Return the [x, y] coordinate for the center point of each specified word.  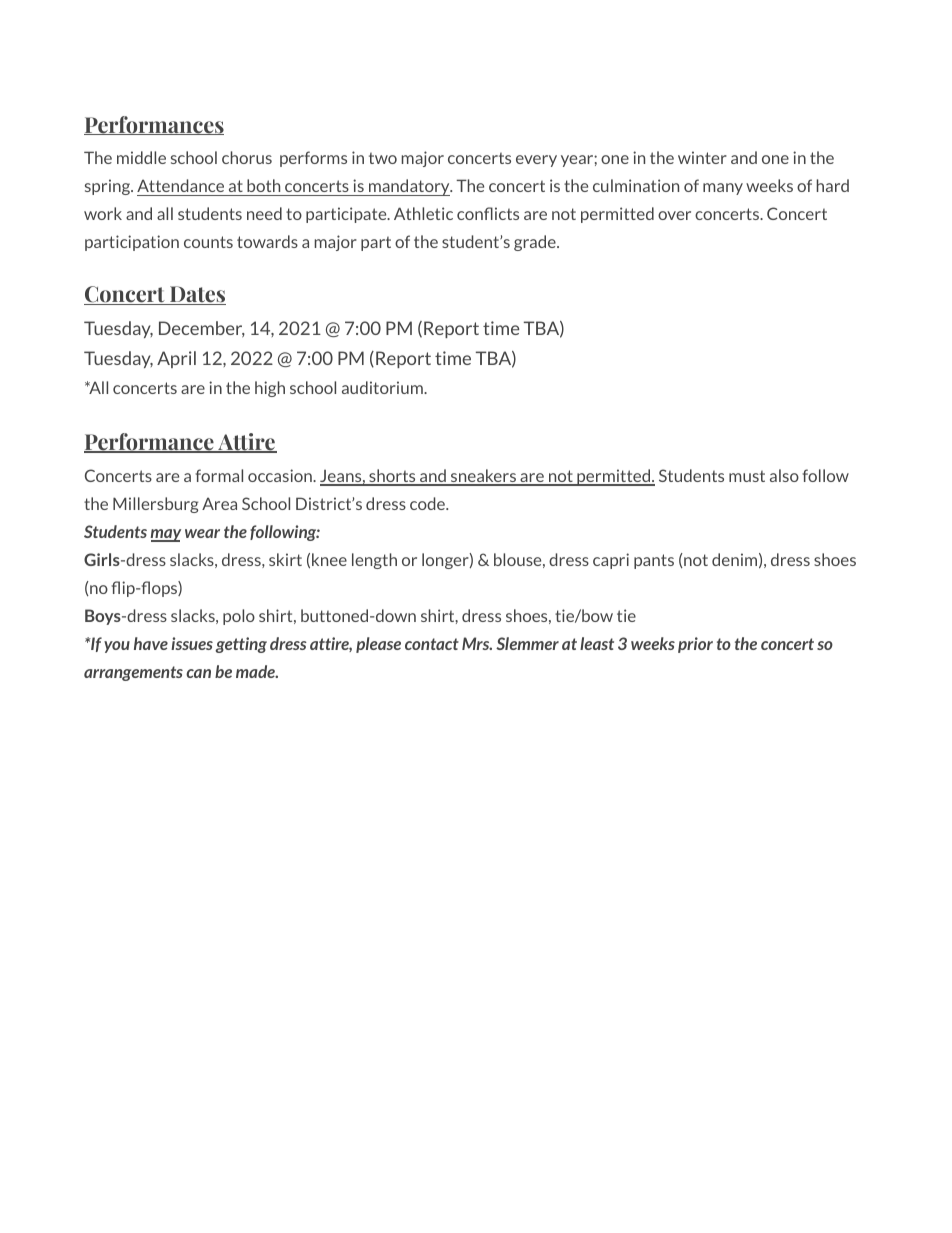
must [747, 476]
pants [654, 561]
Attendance [180, 185]
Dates [197, 295]
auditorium [383, 387]
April [176, 359]
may [166, 535]
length [374, 561]
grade [536, 243]
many [723, 189]
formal [219, 475]
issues [192, 643]
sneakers [483, 477]
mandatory [409, 187]
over [674, 215]
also [784, 475]
